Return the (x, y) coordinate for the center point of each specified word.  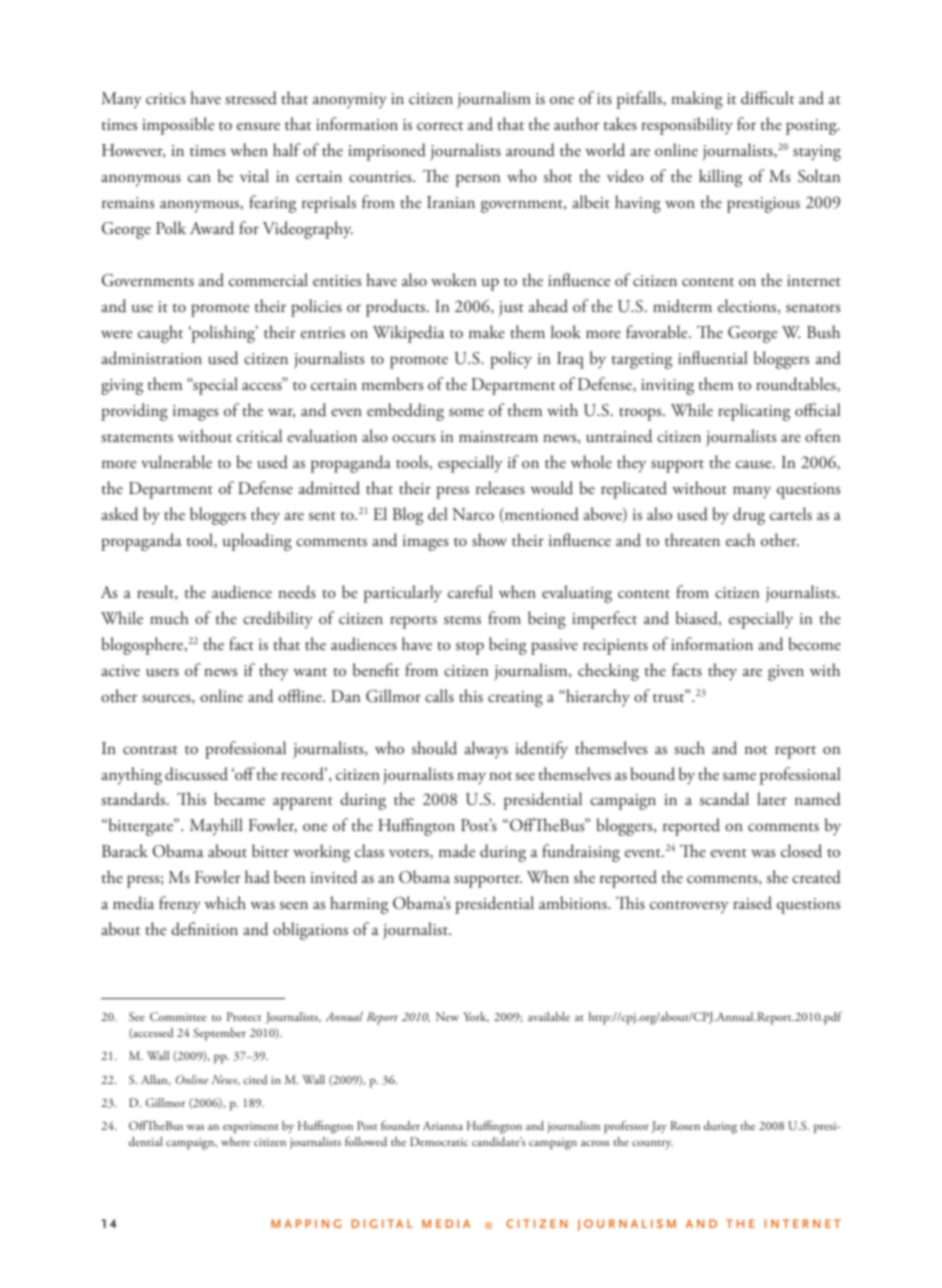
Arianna (443, 1125)
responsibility (687, 126)
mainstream (498, 436)
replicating (754, 412)
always (486, 750)
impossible (178, 126)
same (739, 776)
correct (440, 126)
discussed (196, 774)
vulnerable (176, 462)
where (236, 1141)
